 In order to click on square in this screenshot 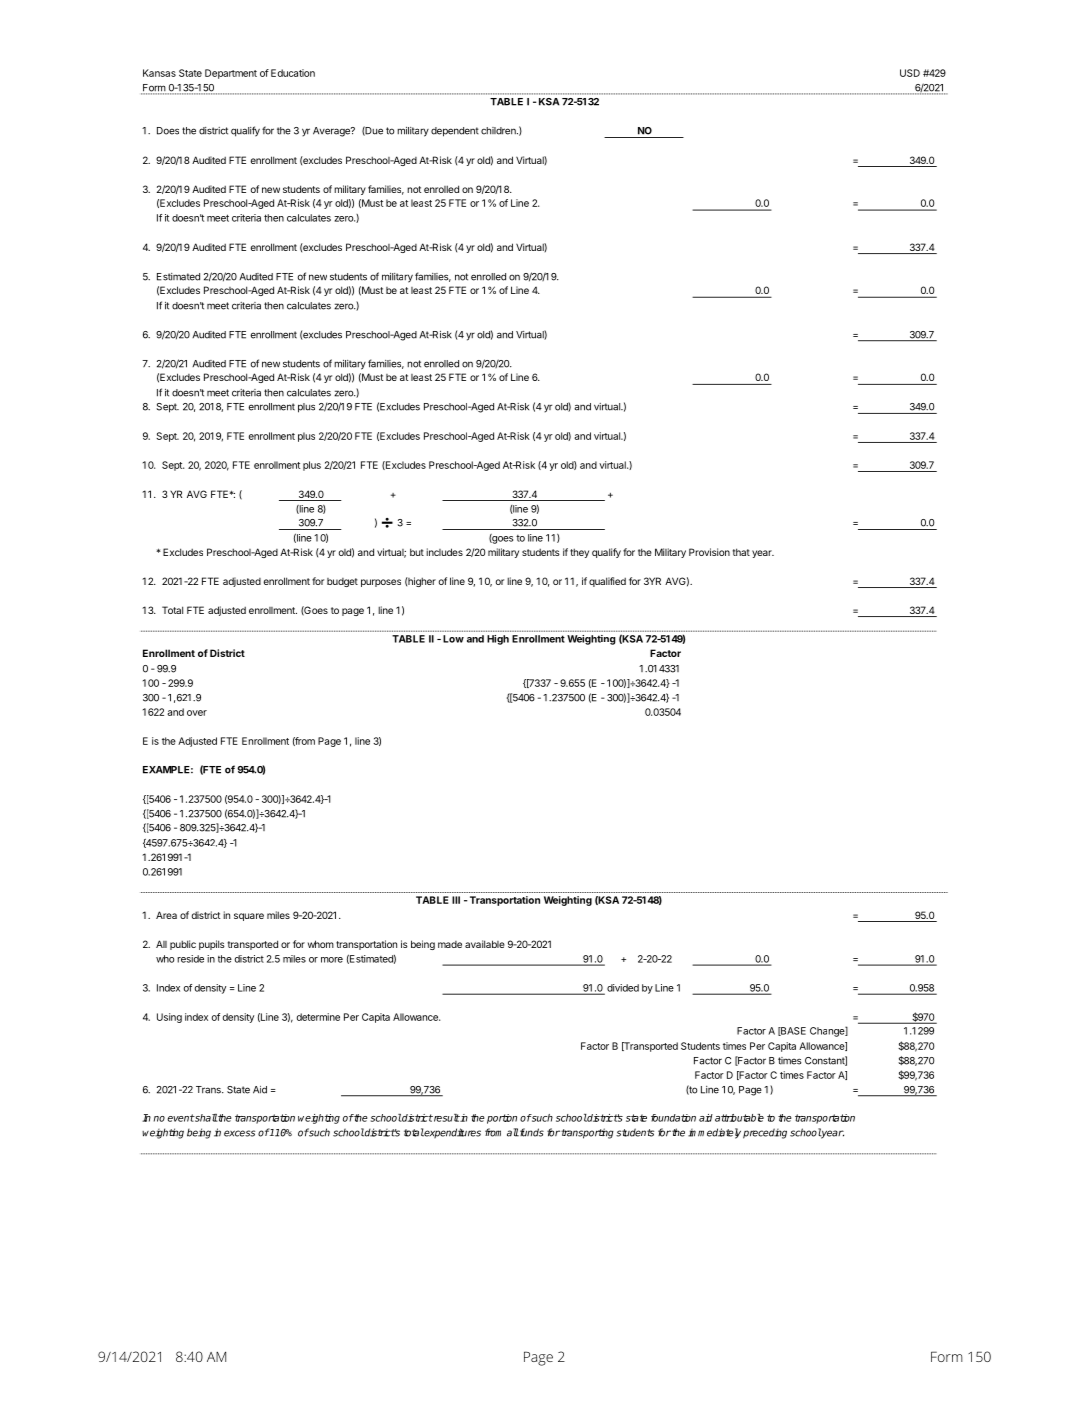, I will do `click(249, 917)`.
